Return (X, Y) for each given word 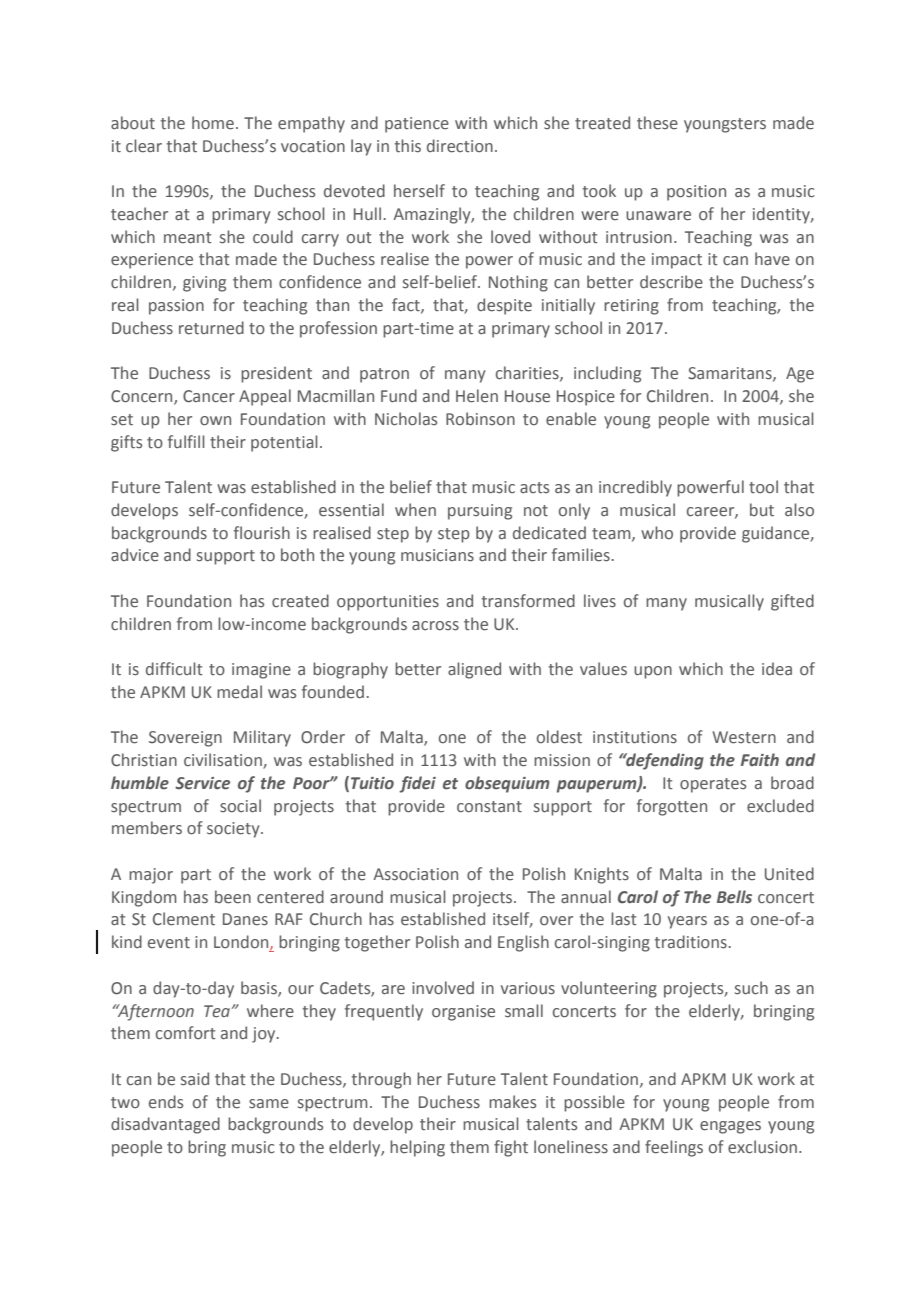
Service (202, 783)
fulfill (186, 441)
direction (460, 146)
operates (713, 785)
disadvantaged (165, 1125)
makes (512, 1102)
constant (489, 807)
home (213, 123)
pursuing (480, 512)
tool (763, 487)
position (696, 193)
